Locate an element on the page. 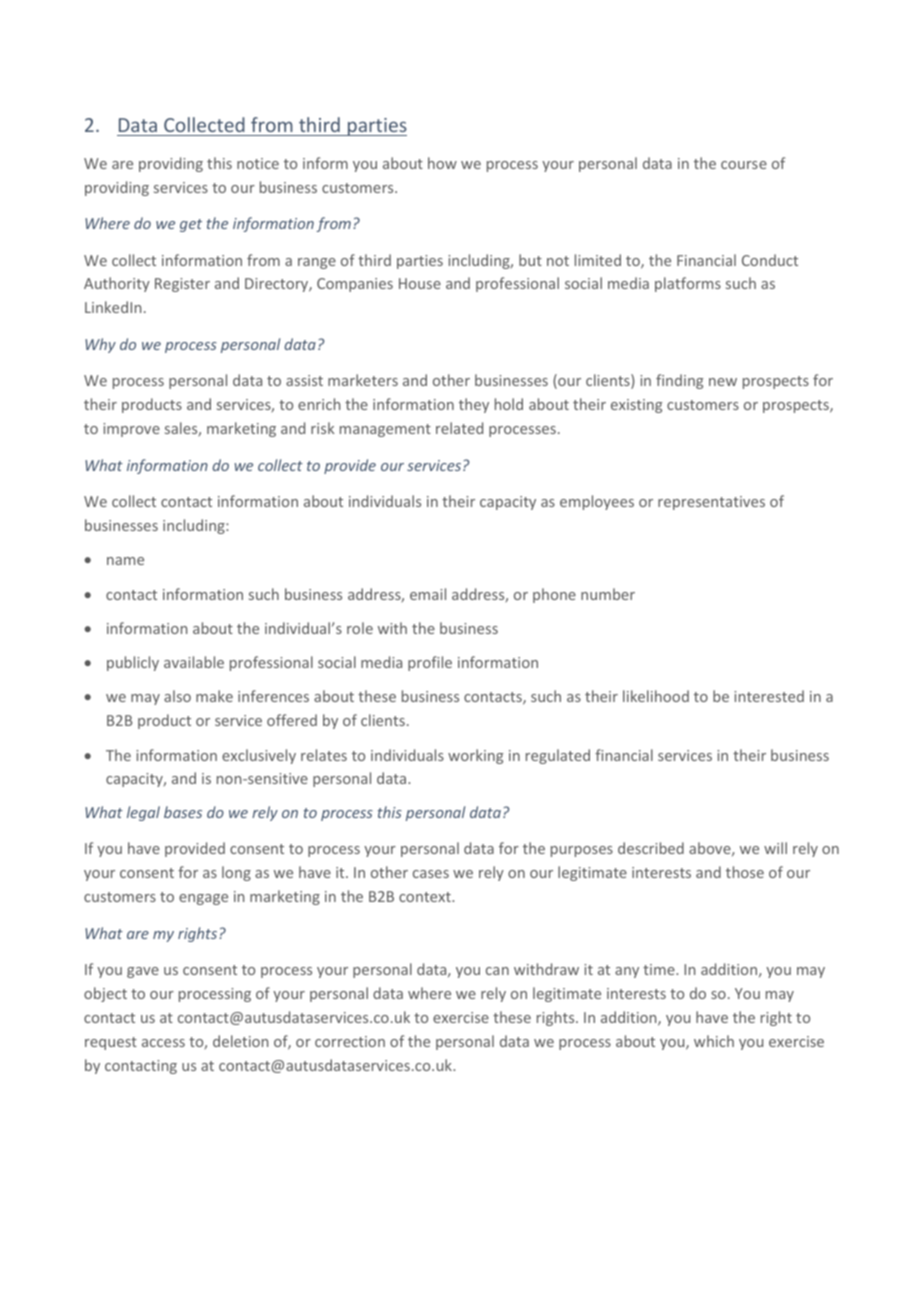  improve is located at coordinates (131, 430).
